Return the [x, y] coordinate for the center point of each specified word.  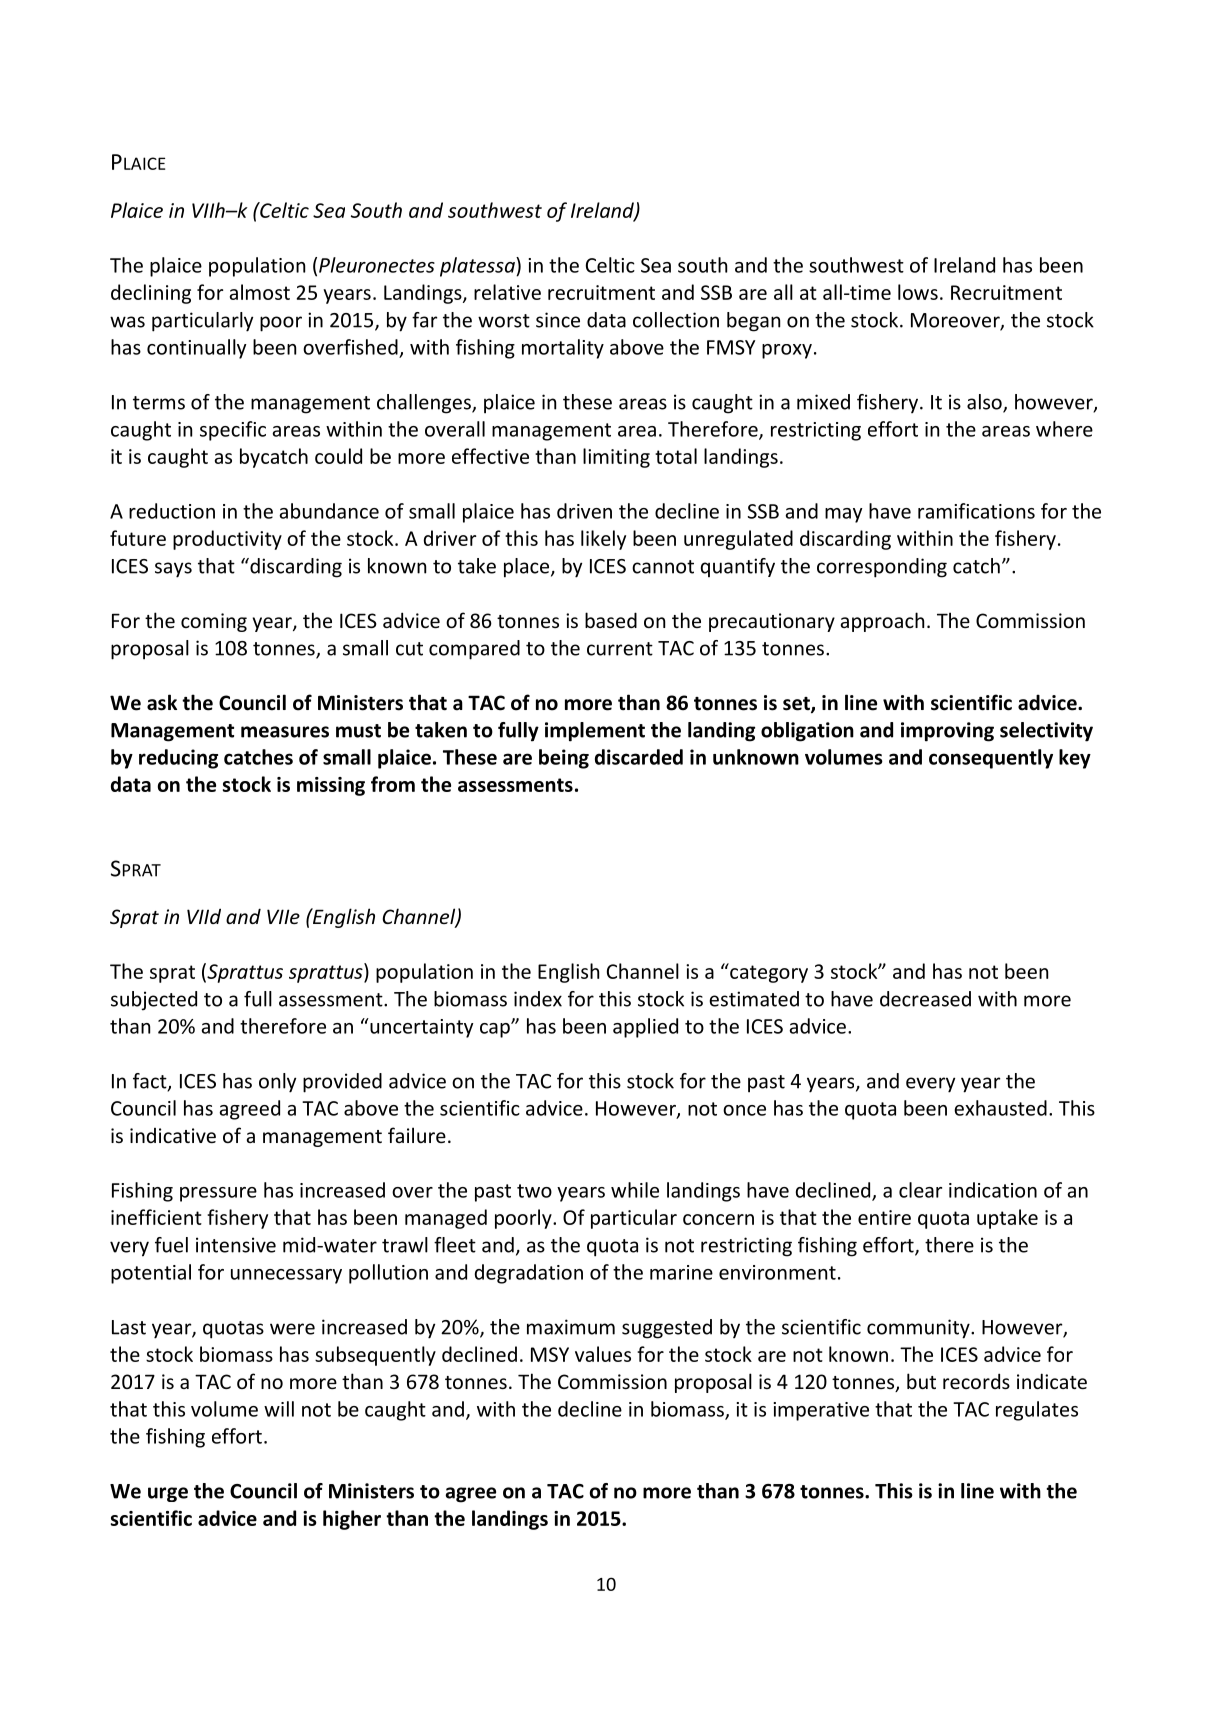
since [558, 320]
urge [168, 1494]
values [603, 1354]
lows [918, 292]
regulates [1037, 1411]
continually [196, 349]
